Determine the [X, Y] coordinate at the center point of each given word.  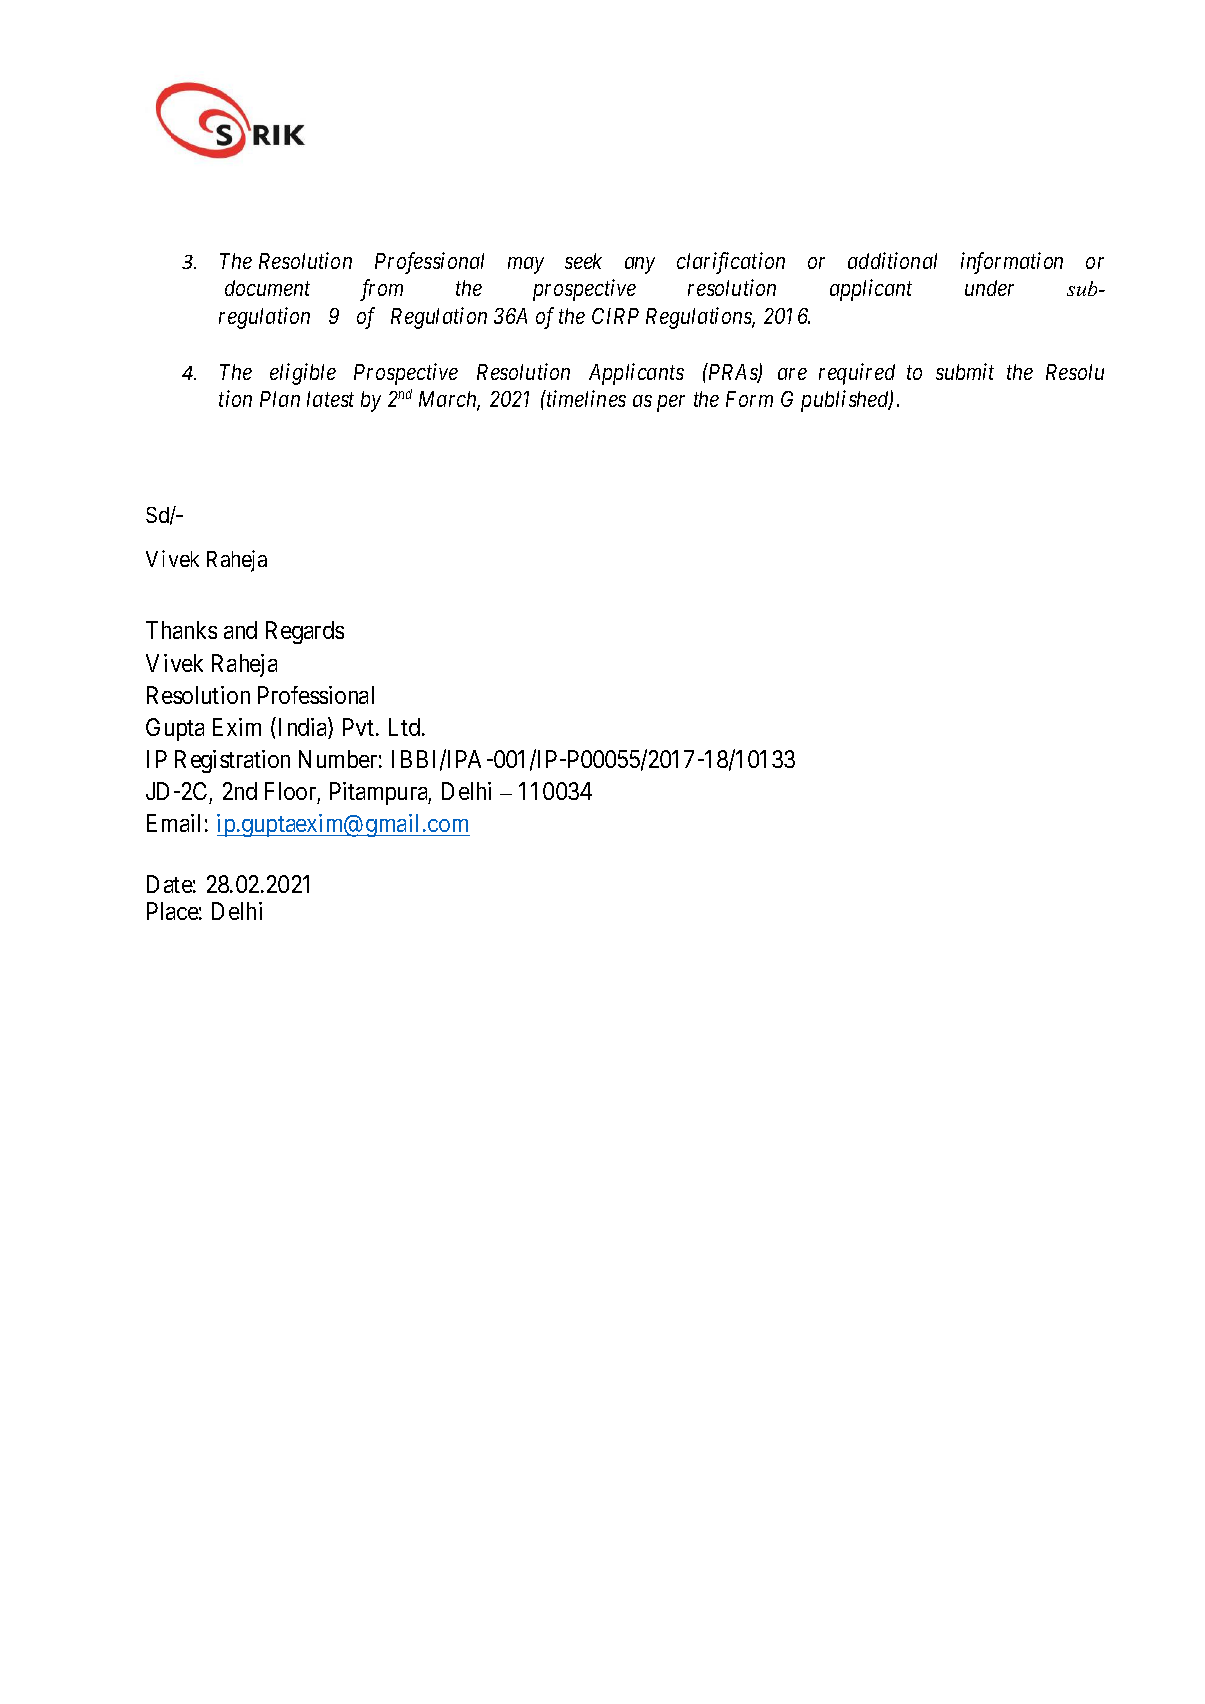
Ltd [406, 727]
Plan [280, 399]
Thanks [181, 630]
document [267, 288]
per [671, 403]
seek [583, 261]
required [857, 374]
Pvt [358, 727]
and [240, 630]
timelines [585, 398]
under [989, 288]
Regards [305, 632]
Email [173, 823]
